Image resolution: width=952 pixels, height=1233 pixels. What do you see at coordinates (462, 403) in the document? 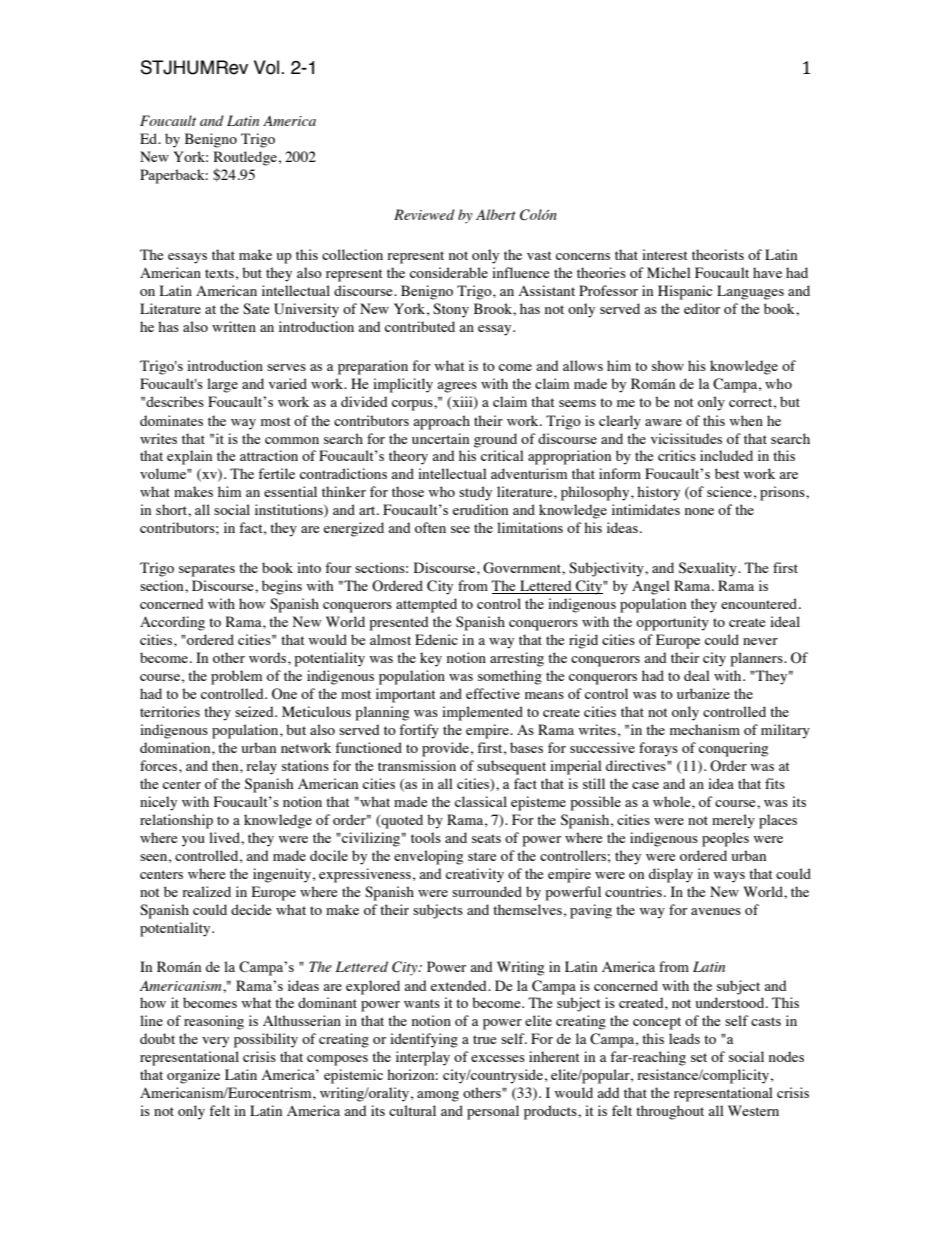
I see `xiii` at bounding box center [462, 403].
